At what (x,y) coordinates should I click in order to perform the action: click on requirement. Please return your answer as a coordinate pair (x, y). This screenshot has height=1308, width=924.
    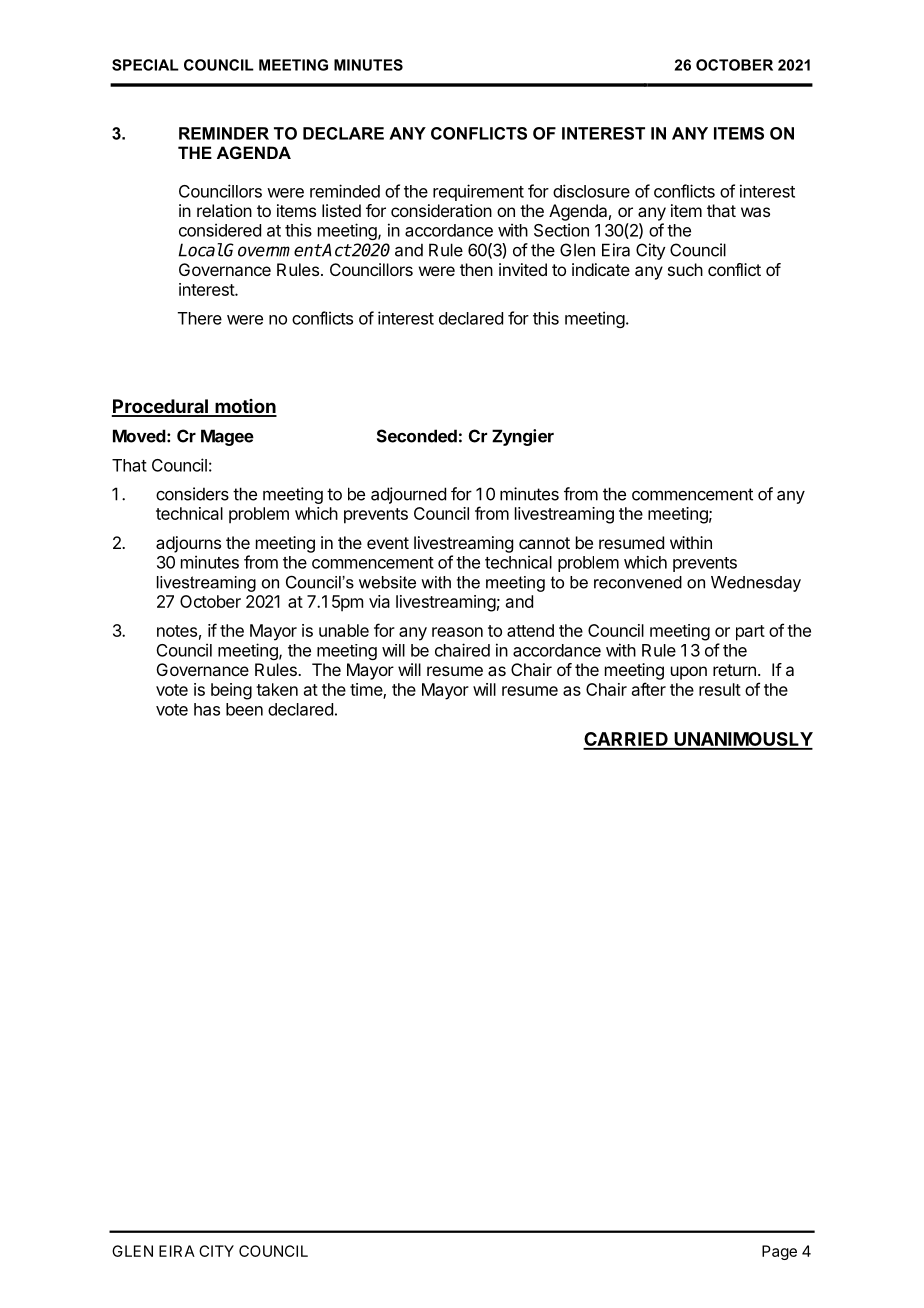
    Looking at the image, I should click on (478, 192).
